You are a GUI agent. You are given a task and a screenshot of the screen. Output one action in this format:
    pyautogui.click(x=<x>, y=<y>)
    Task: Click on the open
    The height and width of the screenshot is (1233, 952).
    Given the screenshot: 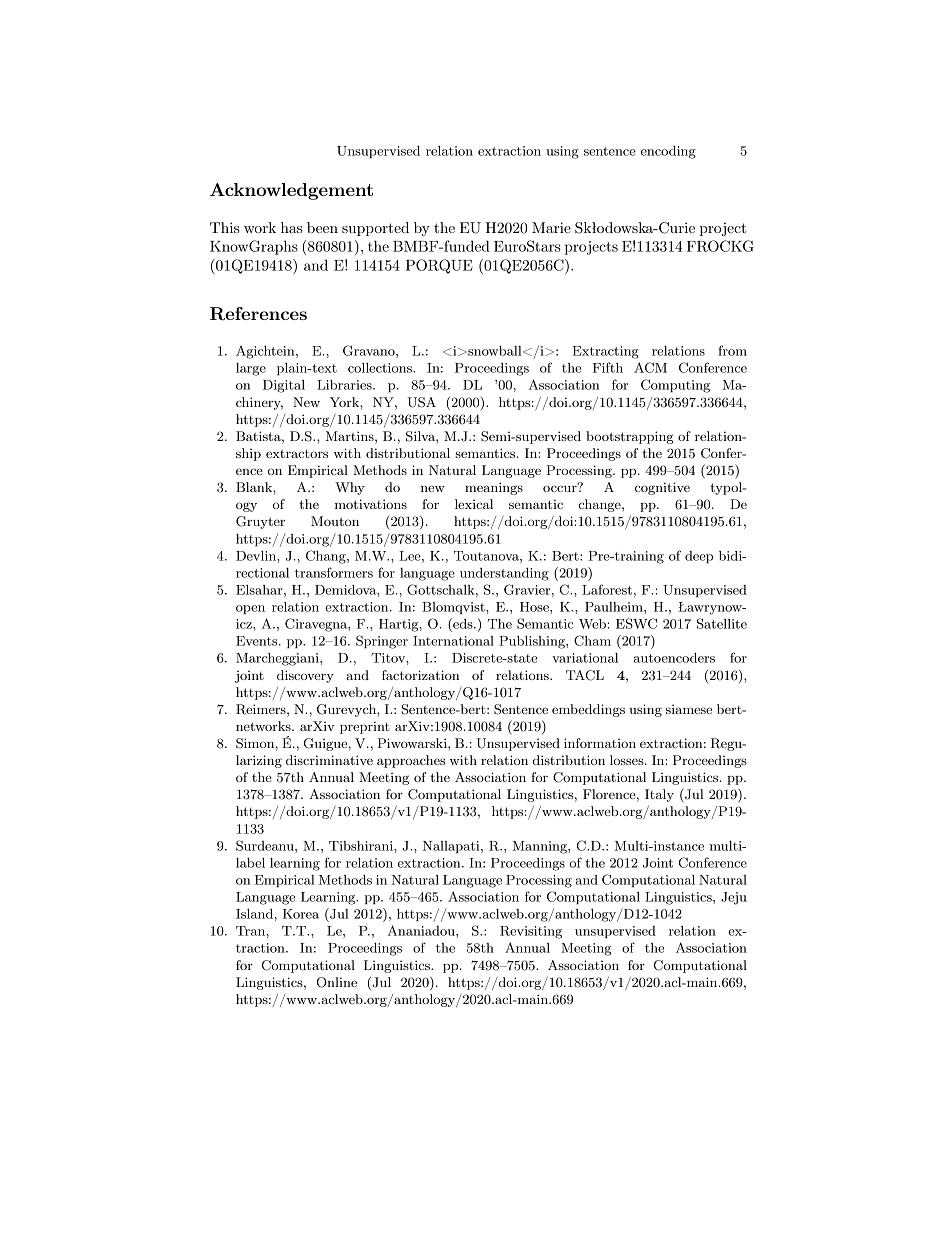 What is the action you would take?
    pyautogui.click(x=250, y=609)
